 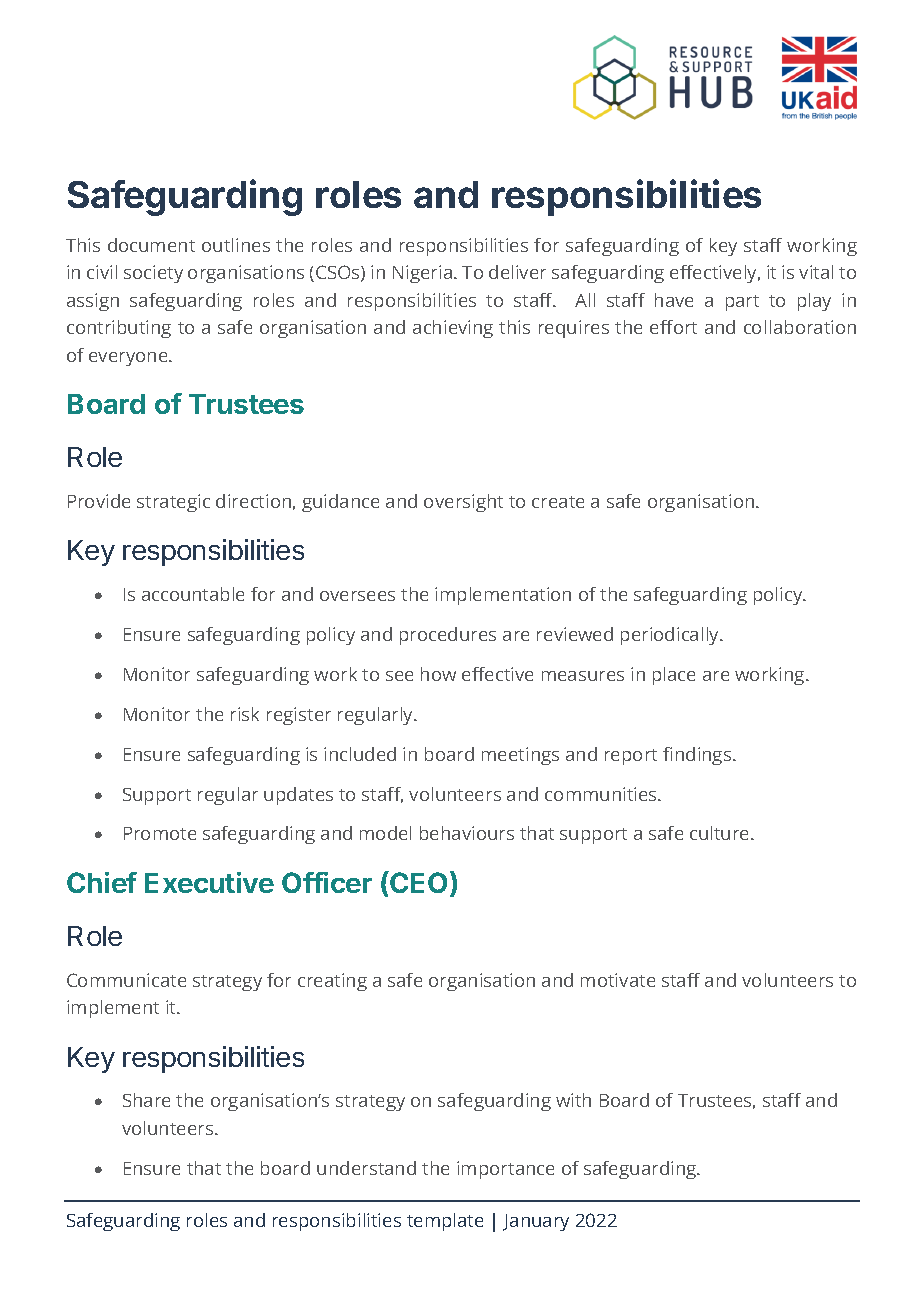 What do you see at coordinates (173, 503) in the screenshot?
I see `strategic` at bounding box center [173, 503].
